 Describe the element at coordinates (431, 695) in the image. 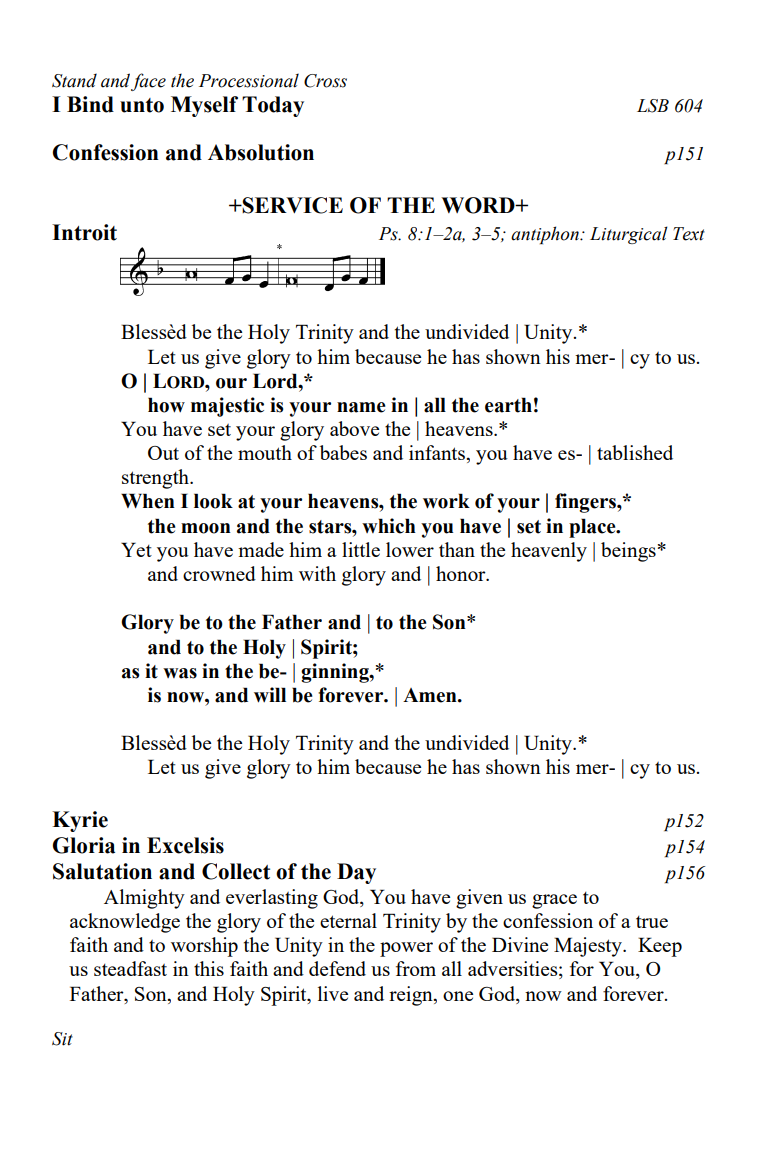

I see `Amen` at that location.
